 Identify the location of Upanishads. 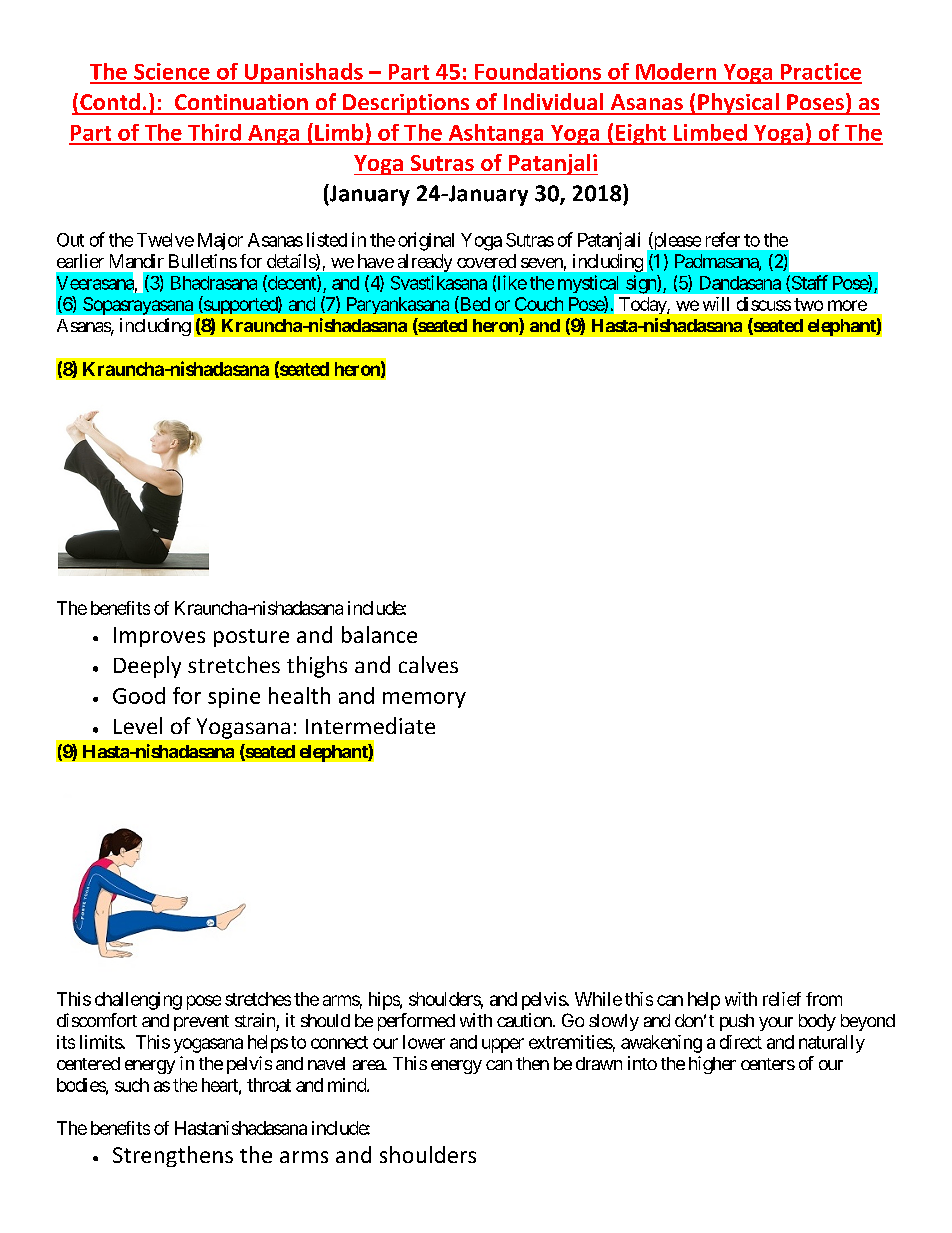
(303, 73).
